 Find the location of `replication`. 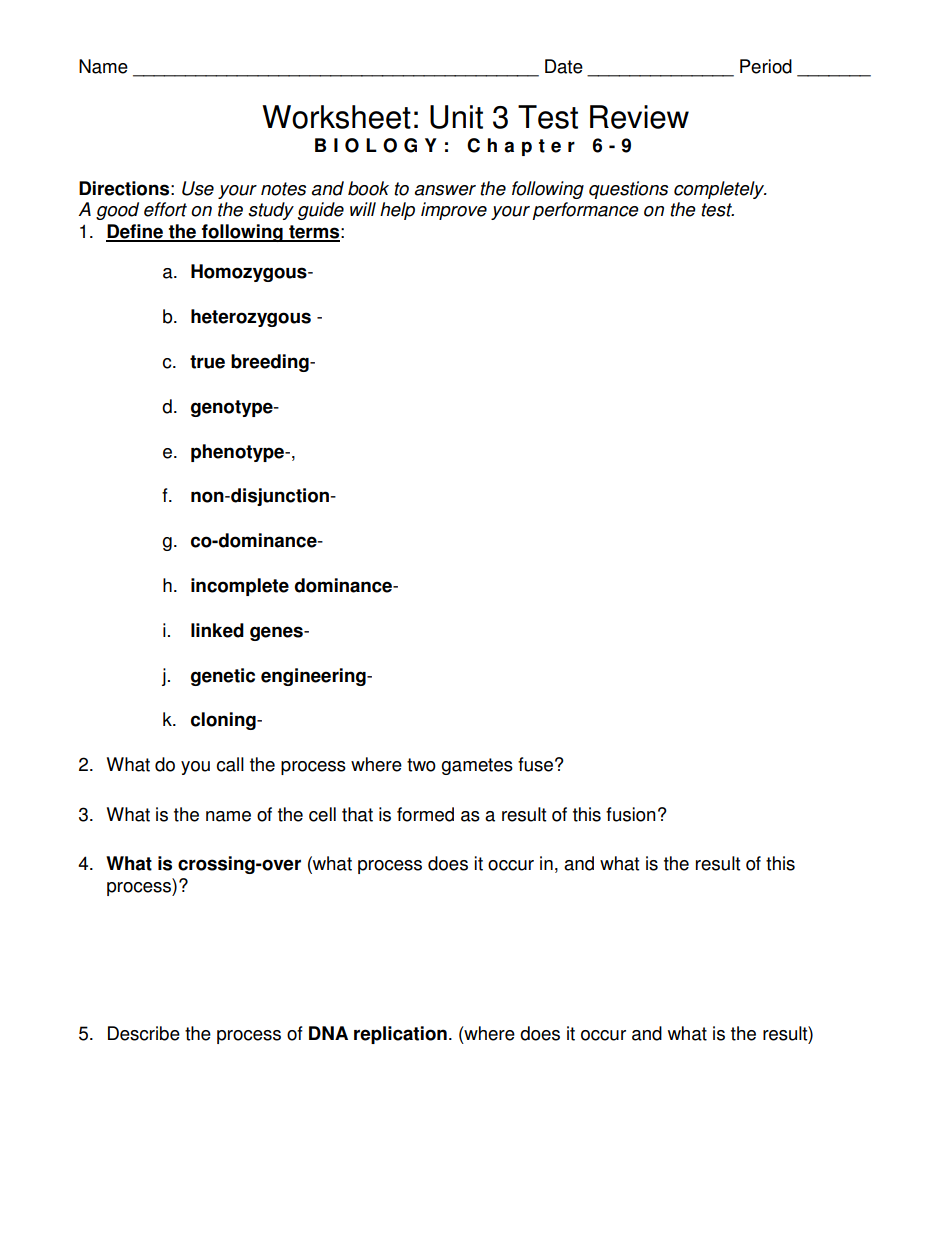

replication is located at coordinates (400, 1035).
